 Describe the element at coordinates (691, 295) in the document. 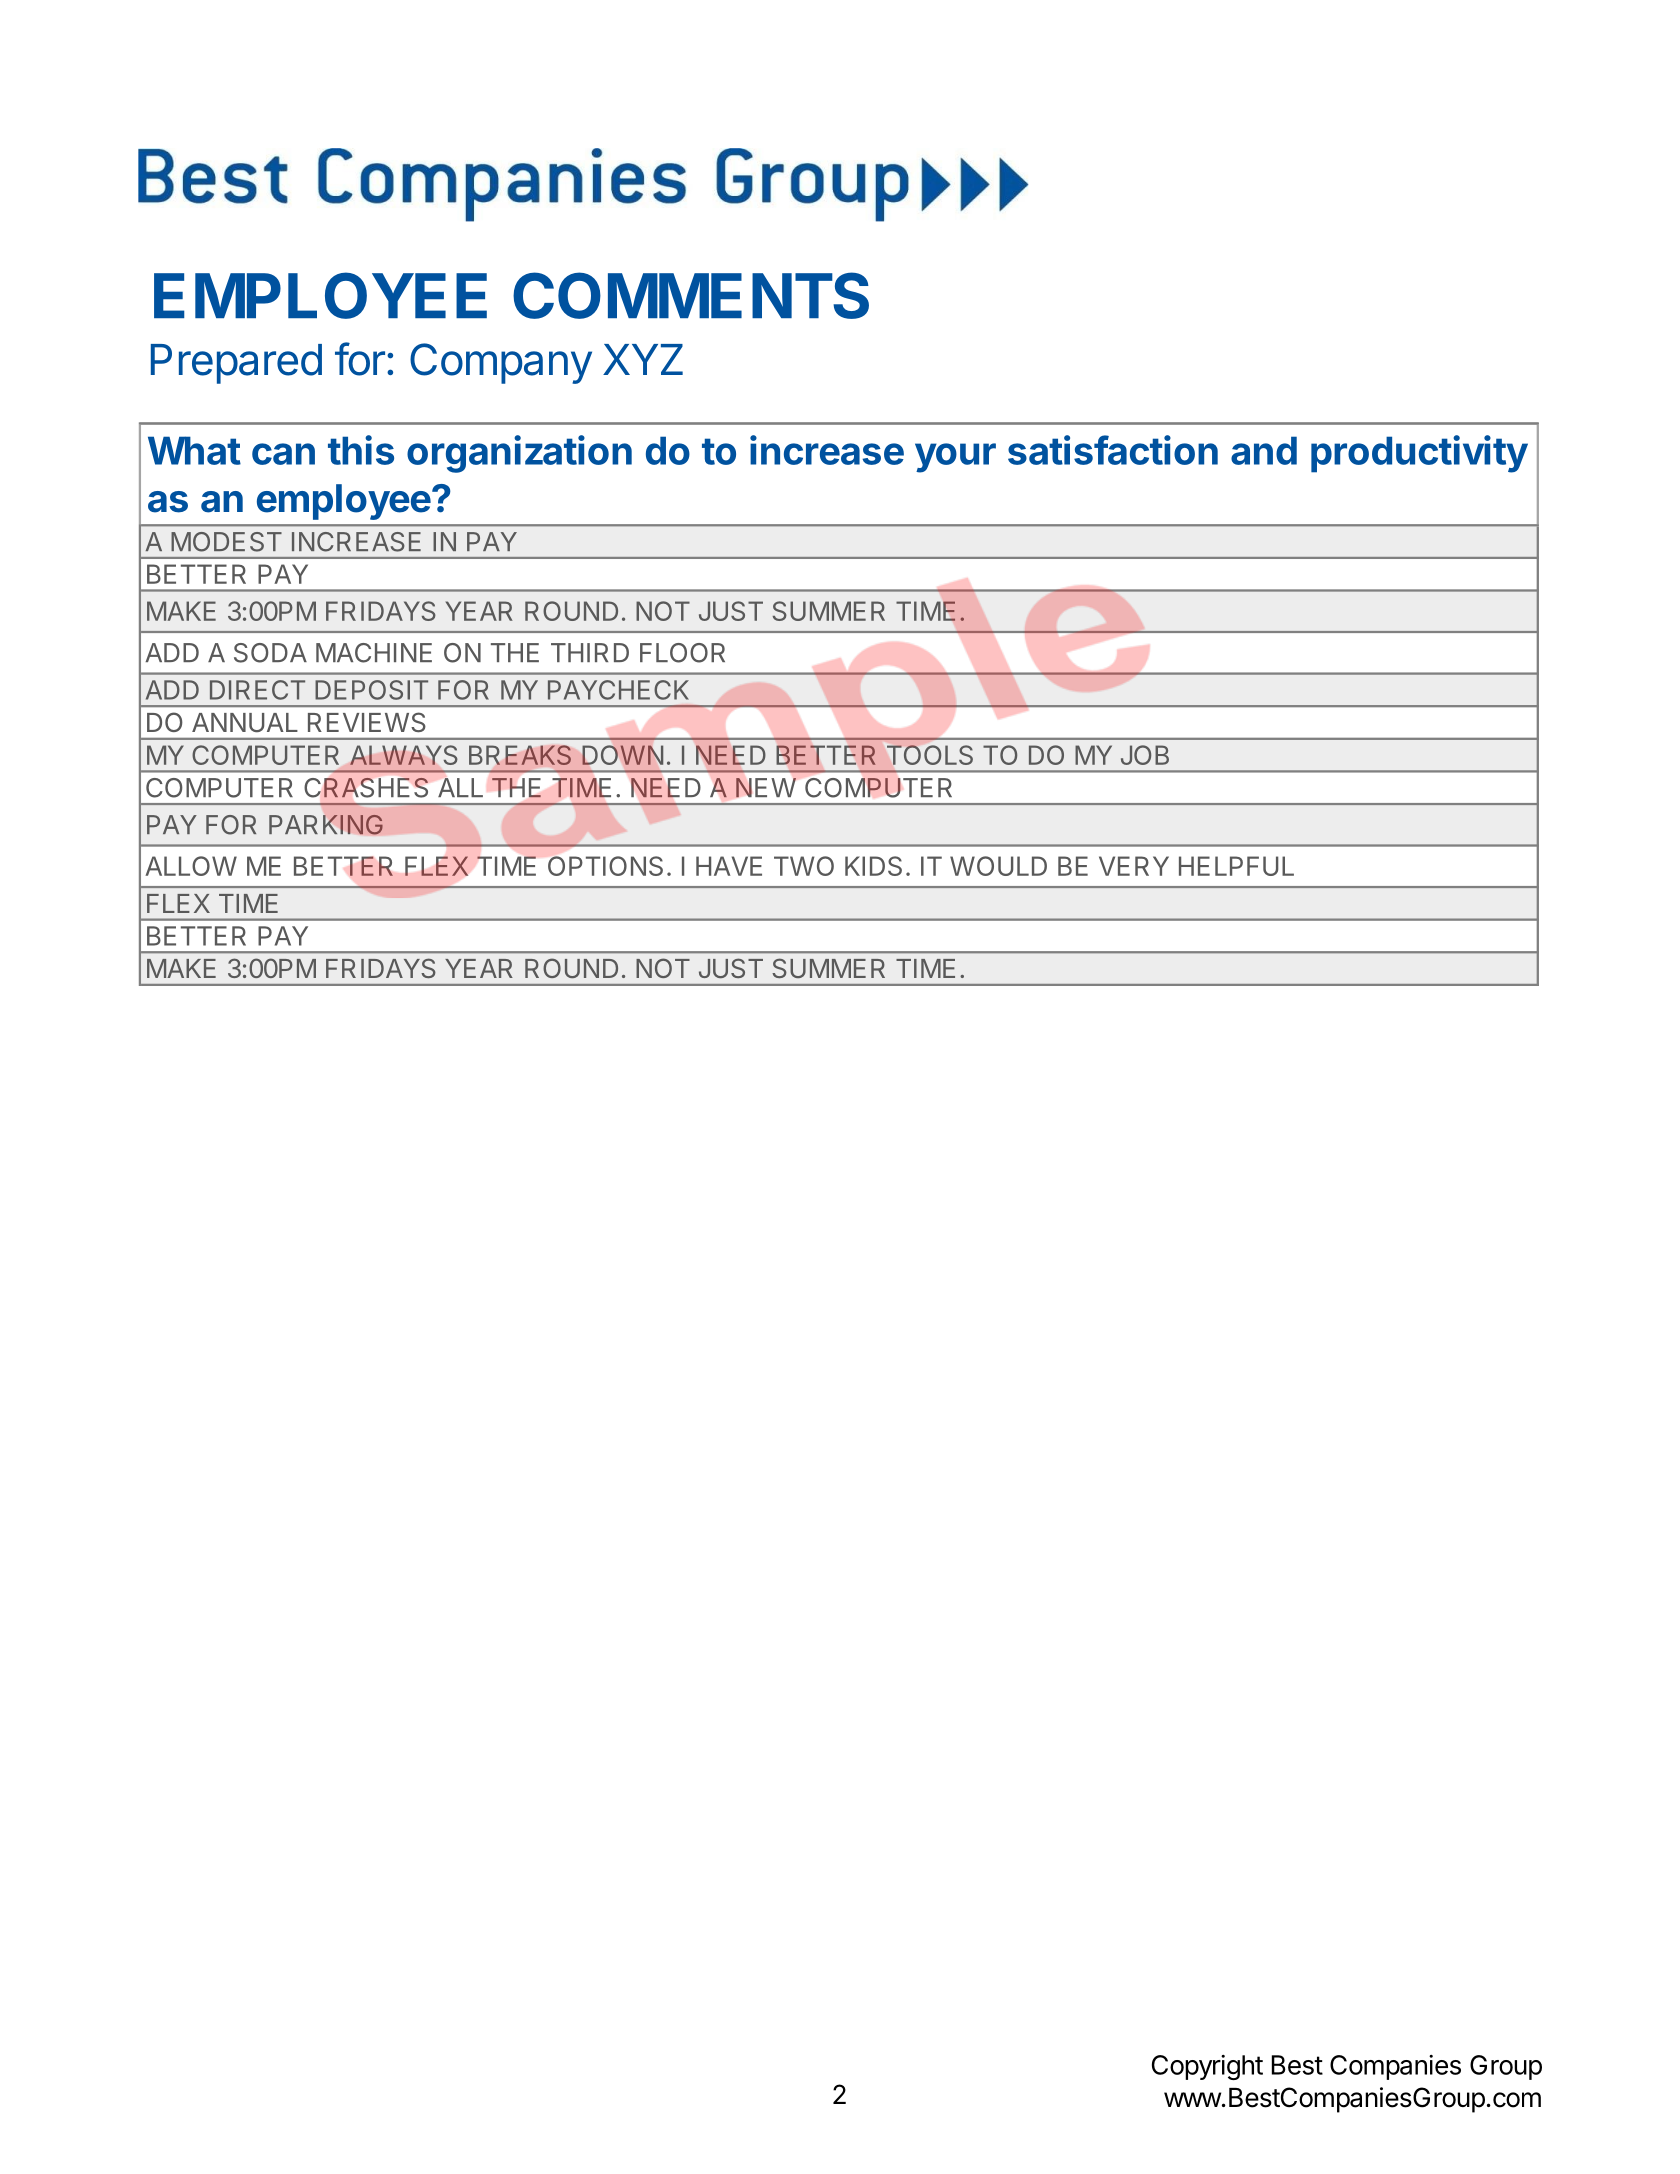

I see `COMMENTS` at that location.
